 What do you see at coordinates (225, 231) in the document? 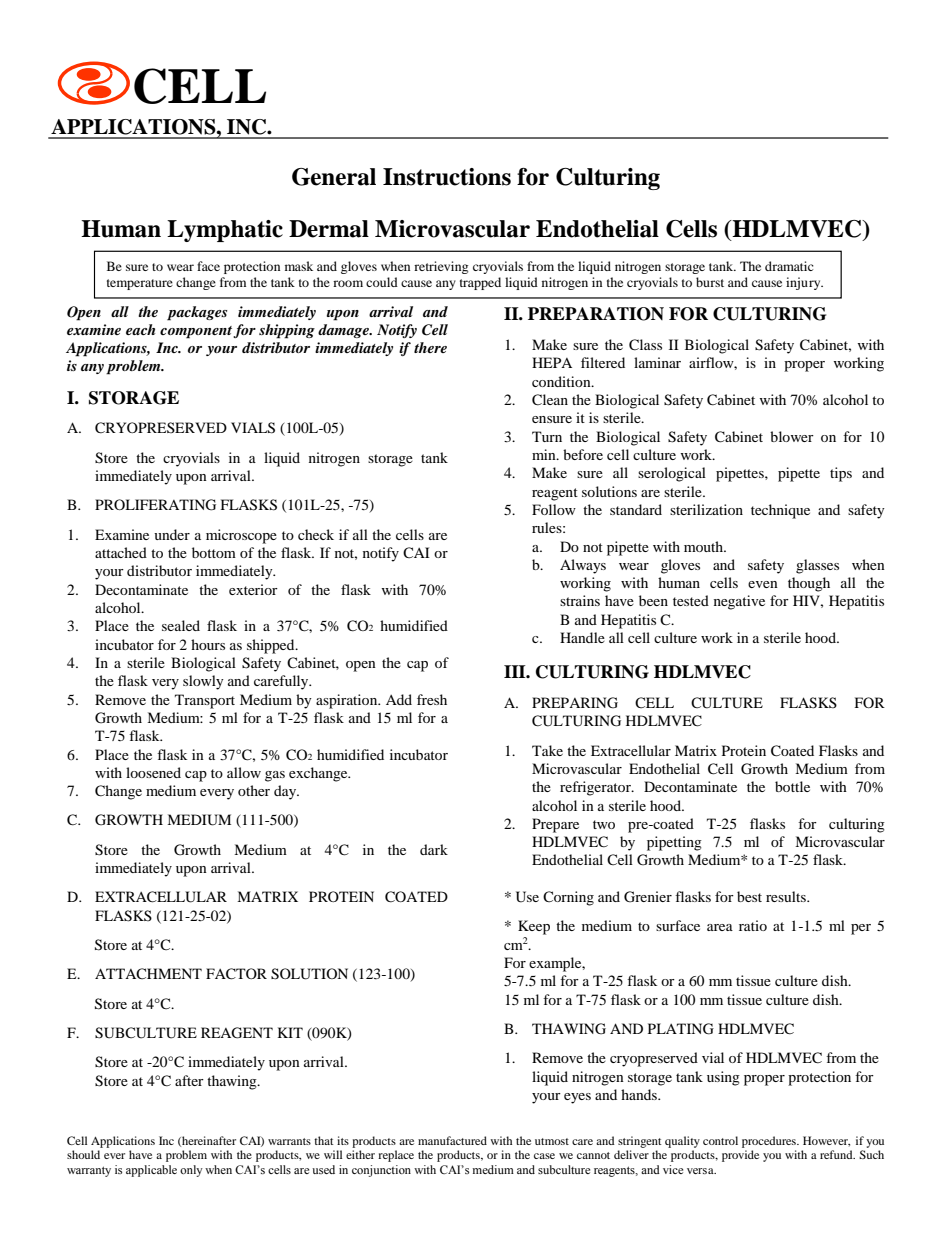
I see `Lymphatic` at bounding box center [225, 231].
